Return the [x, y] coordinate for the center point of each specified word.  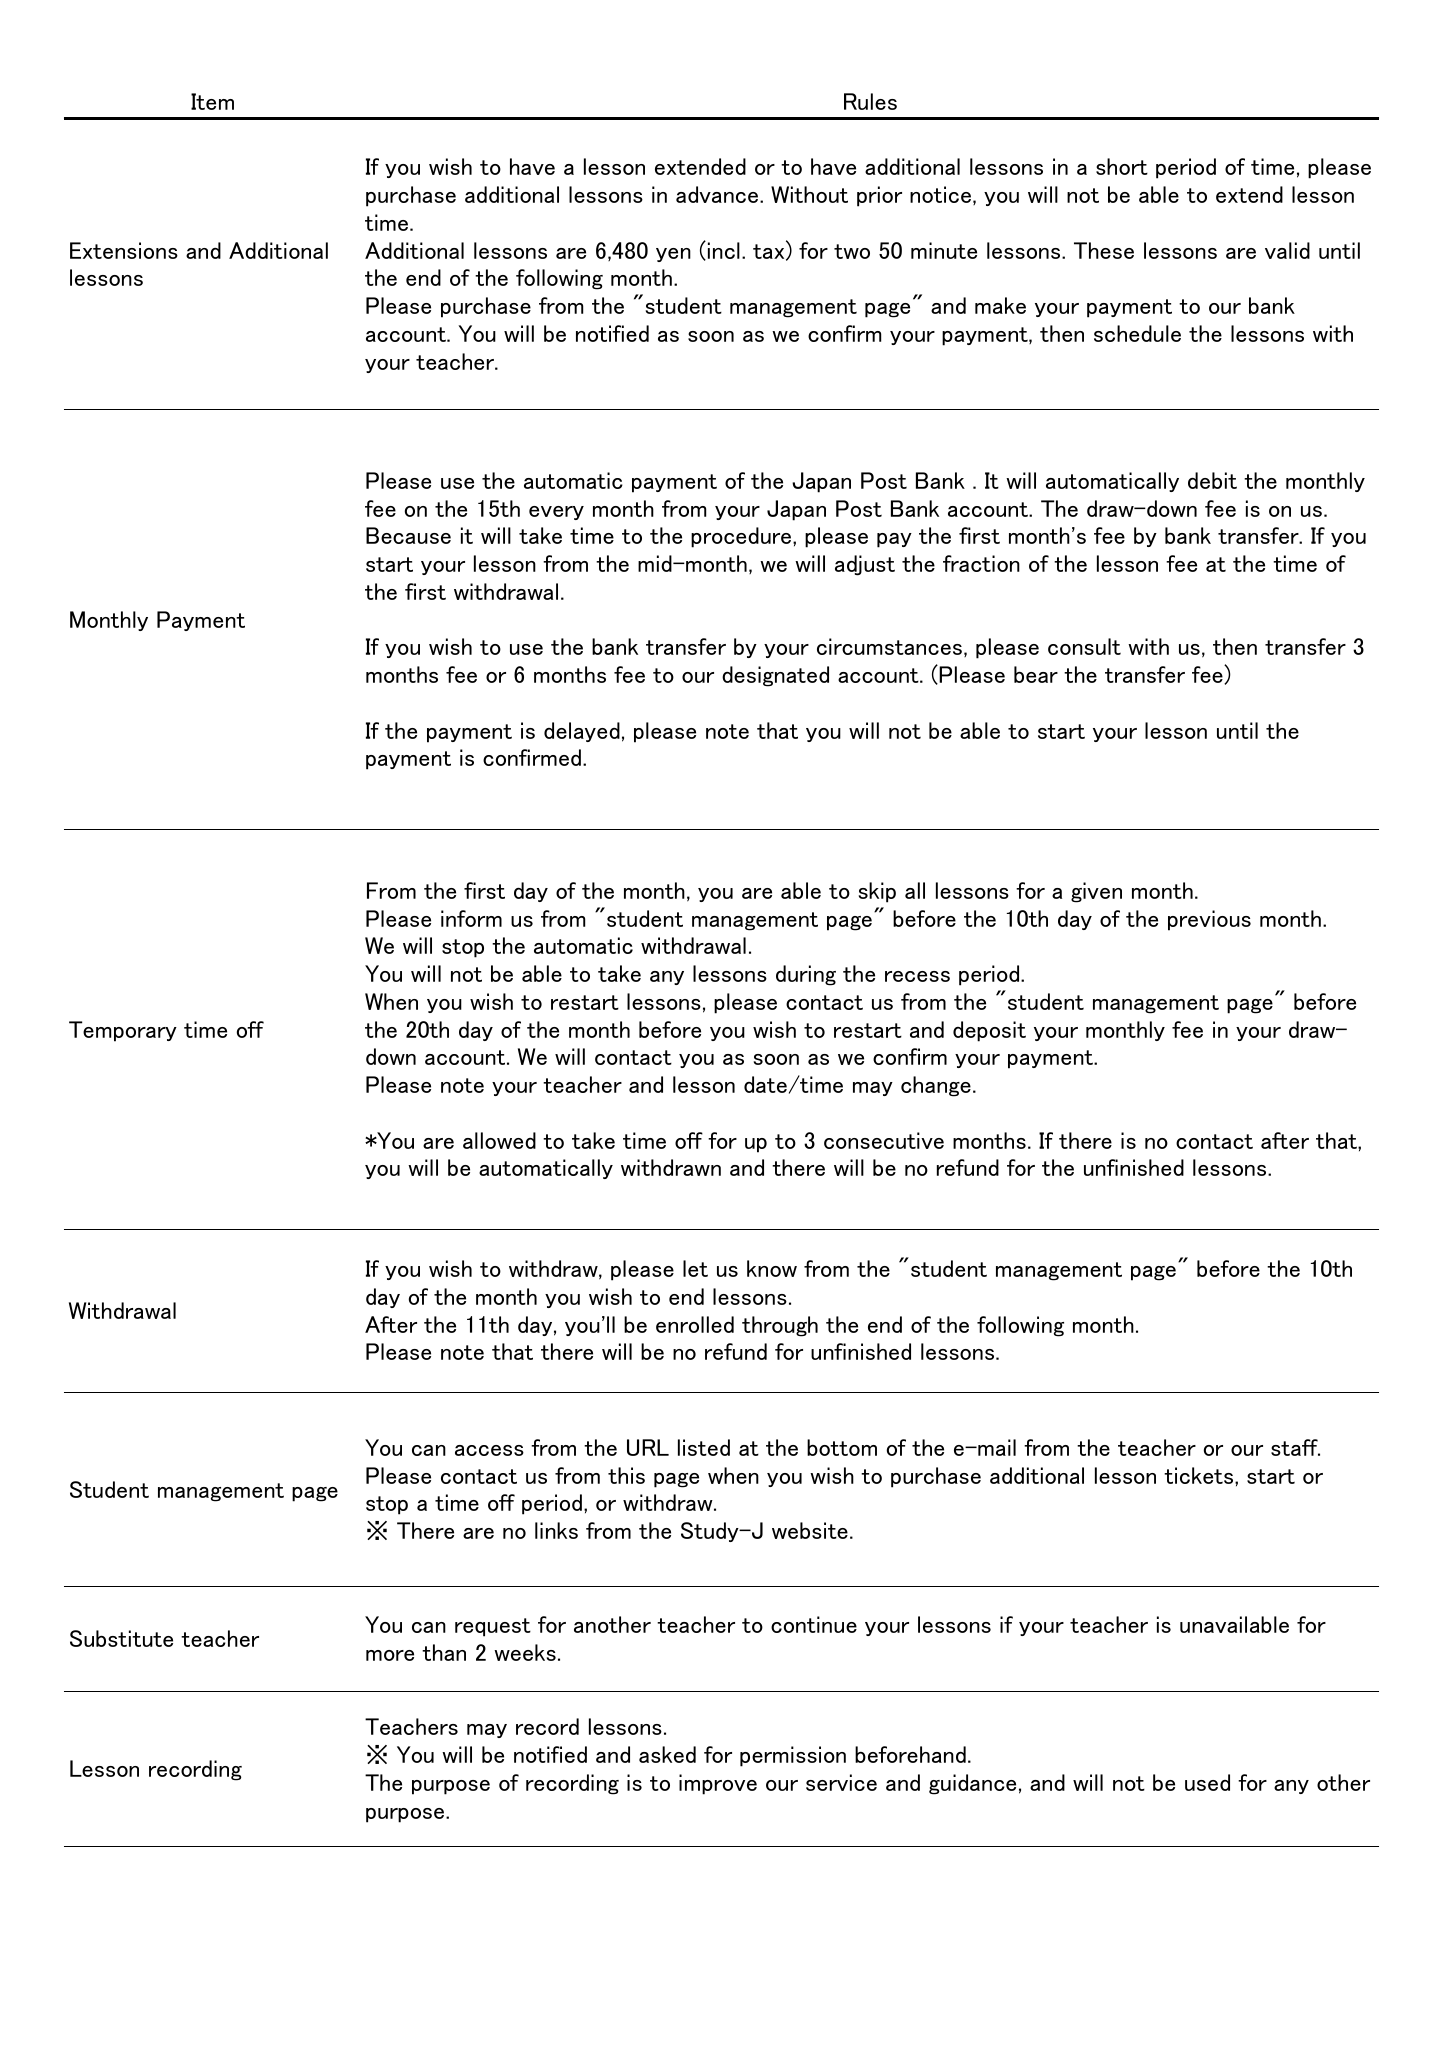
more [390, 1655]
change [936, 1086]
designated [775, 676]
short [1122, 166]
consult [1084, 646]
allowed [499, 1140]
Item [212, 101]
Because [408, 535]
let [695, 1268]
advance [718, 194]
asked [667, 1754]
